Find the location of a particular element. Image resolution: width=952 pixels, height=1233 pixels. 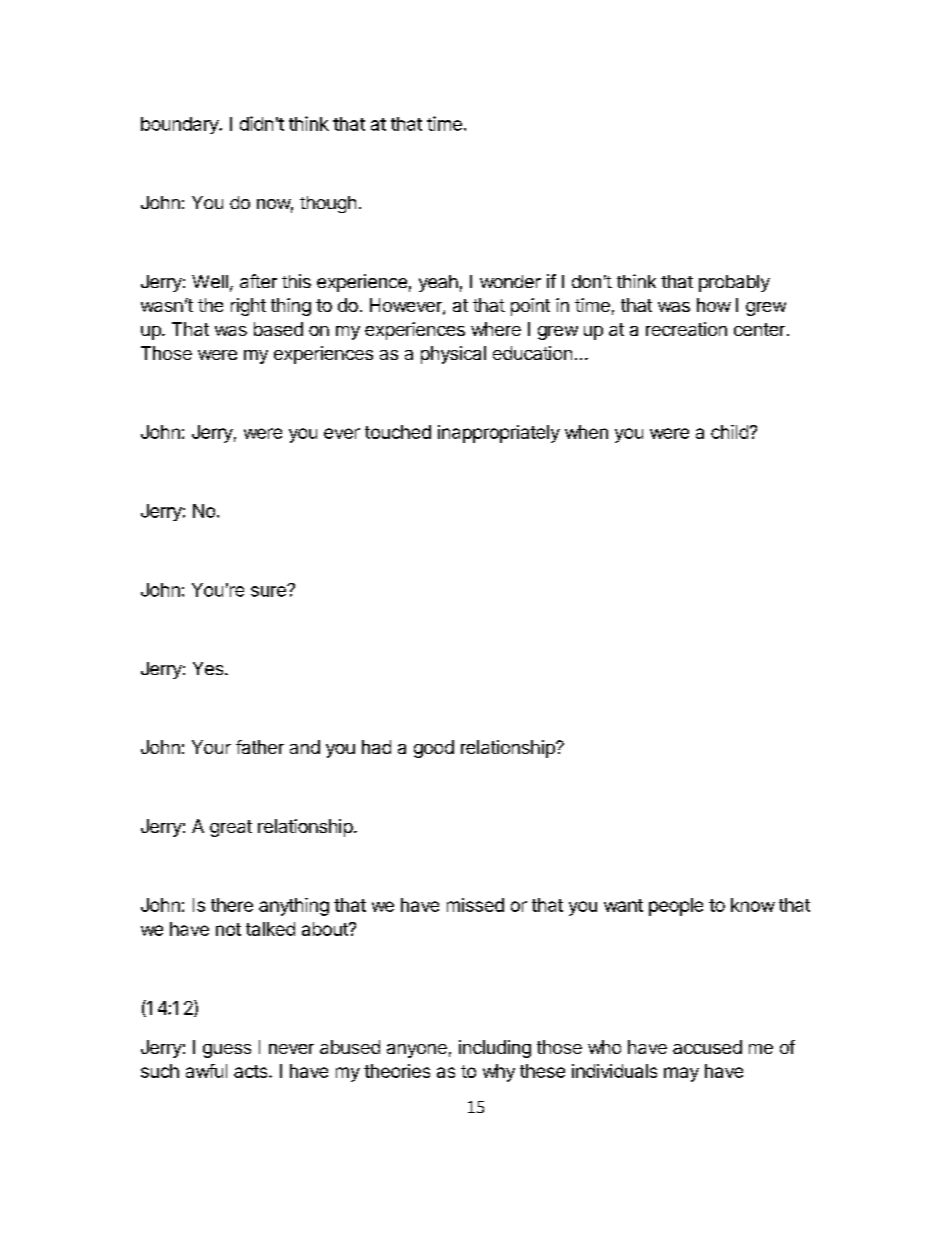

boundary is located at coordinates (180, 125).
